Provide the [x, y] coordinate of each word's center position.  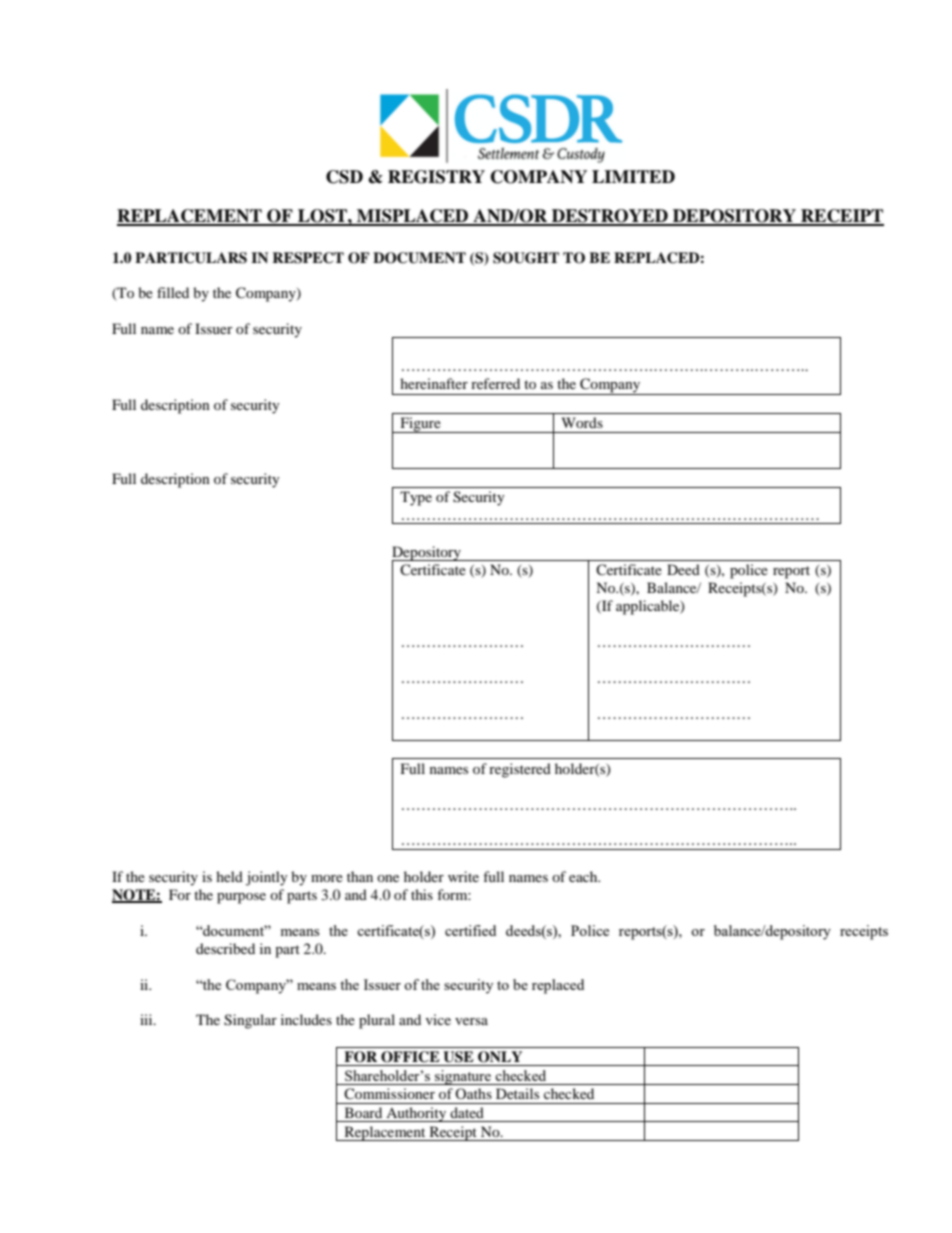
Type [416, 498]
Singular [250, 1021]
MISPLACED [413, 217]
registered [520, 770]
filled [173, 292]
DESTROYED [610, 217]
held [229, 876]
